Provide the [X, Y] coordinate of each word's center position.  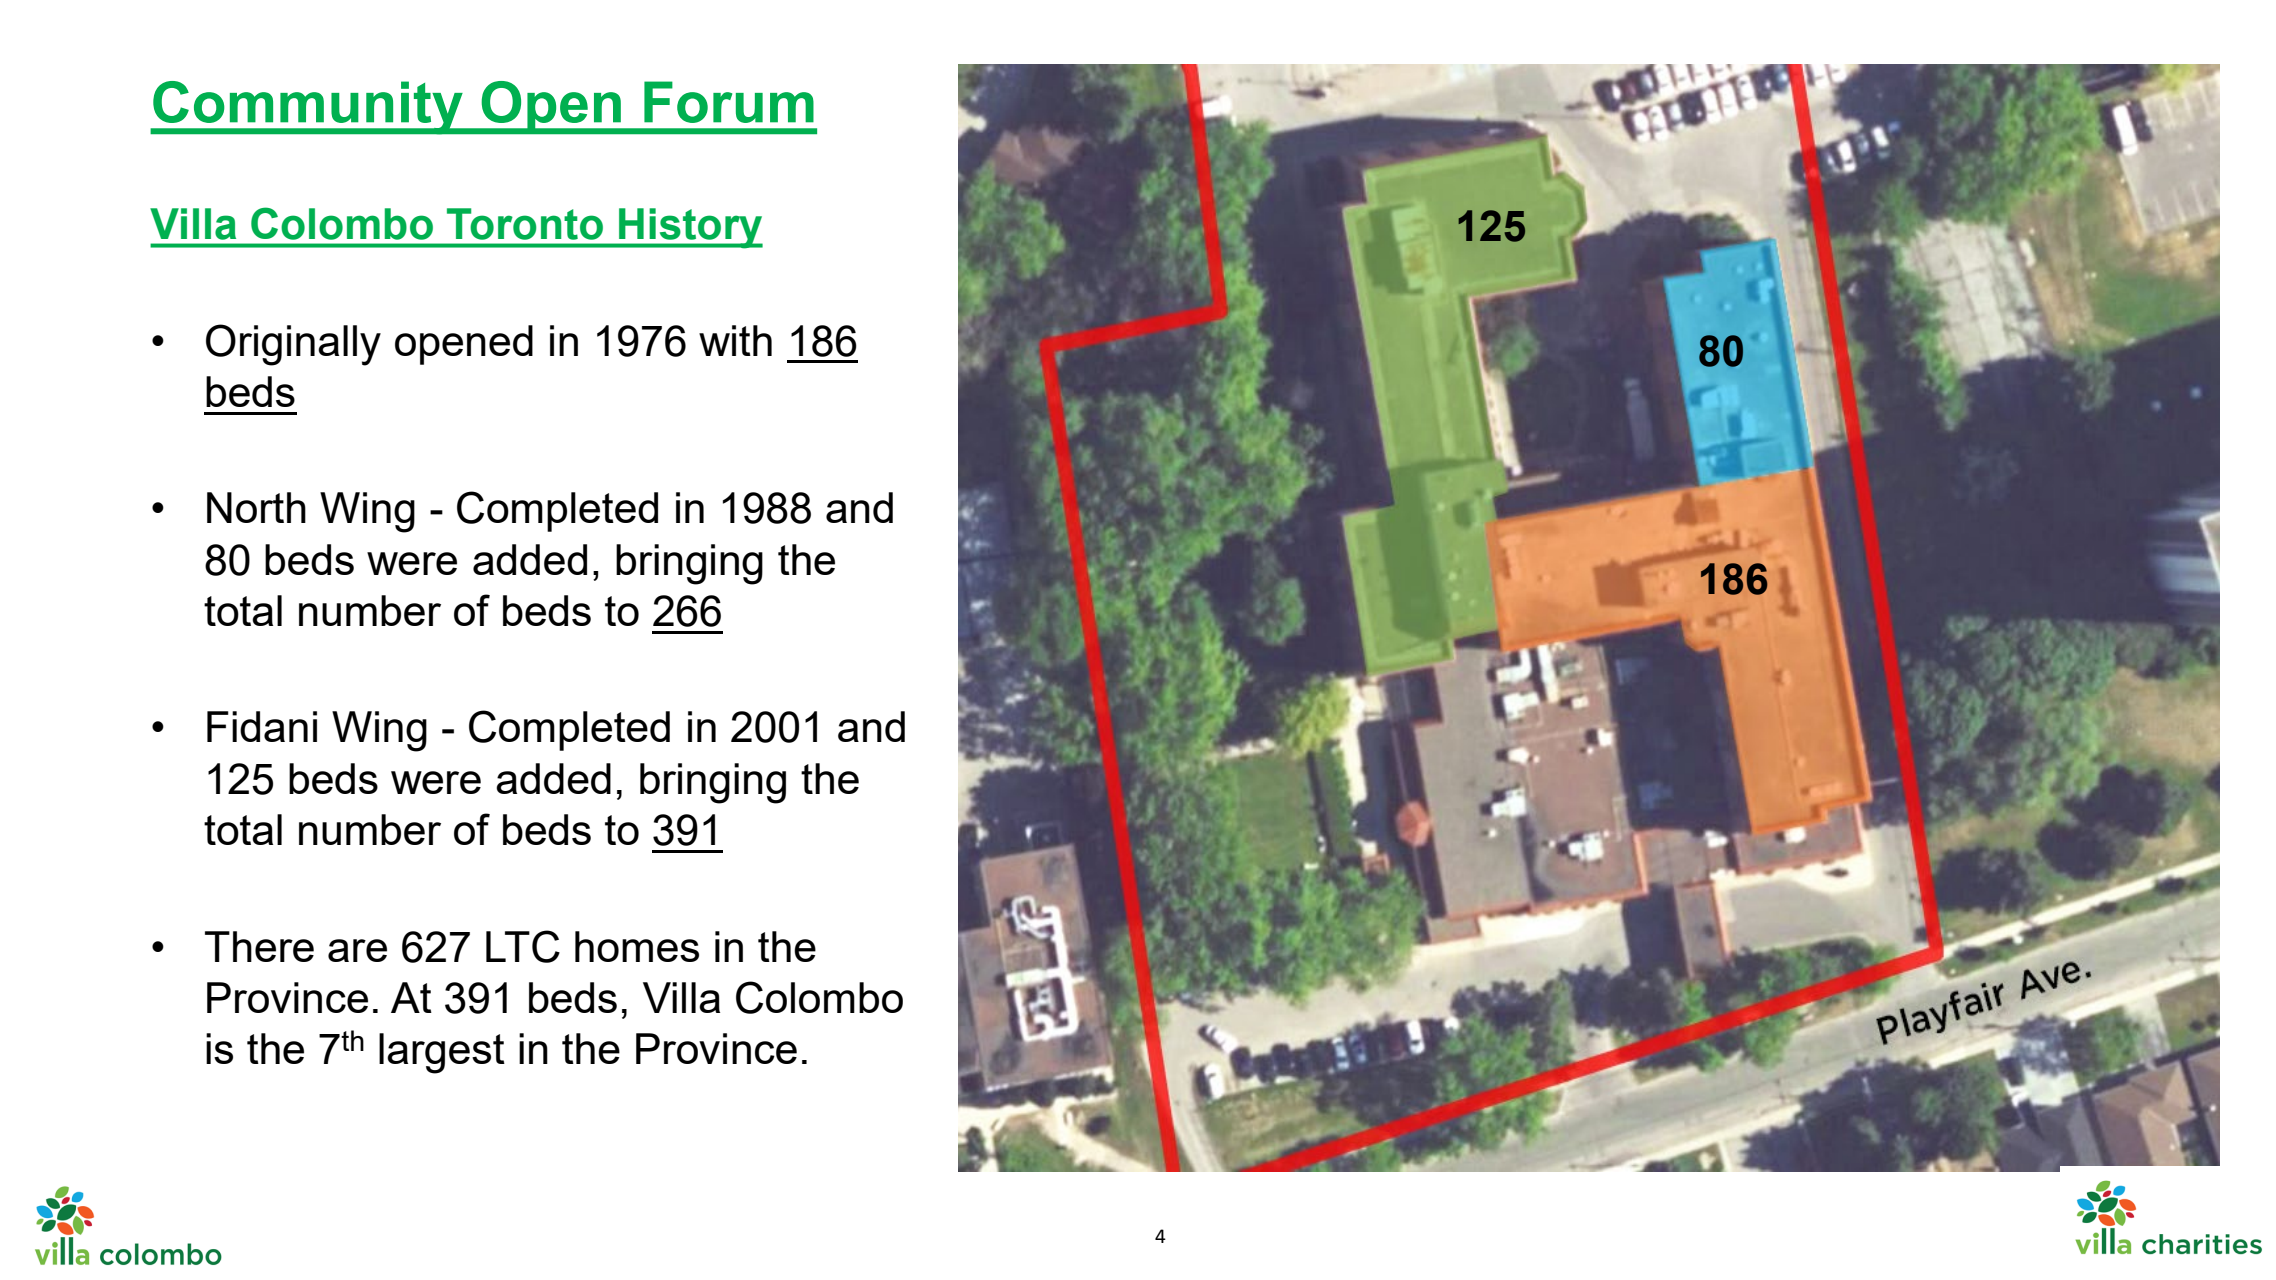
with [735, 340]
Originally [293, 345]
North [256, 507]
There [259, 946]
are [357, 950]
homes [637, 946]
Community [308, 108]
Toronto [525, 224]
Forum [729, 102]
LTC [523, 946]
